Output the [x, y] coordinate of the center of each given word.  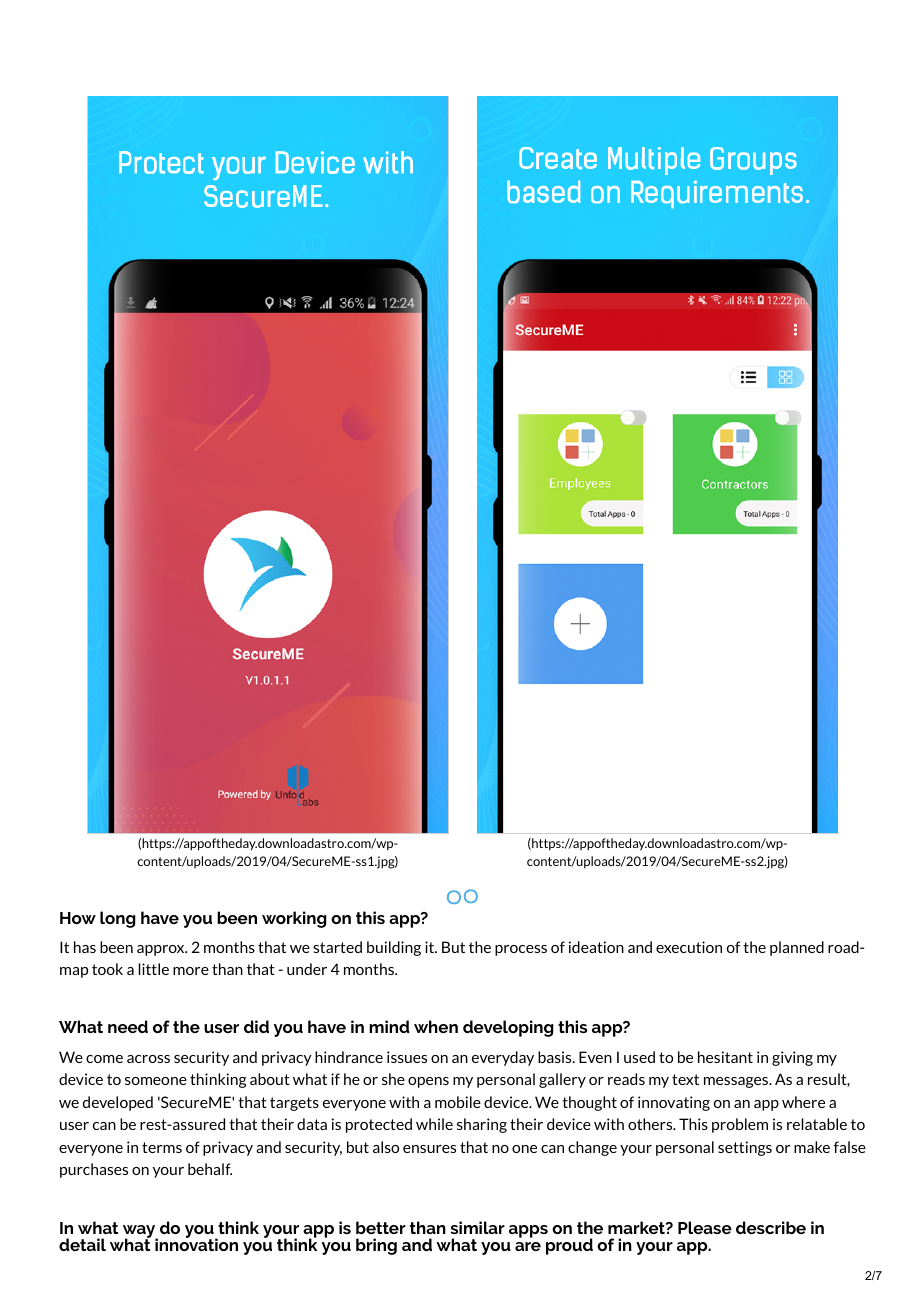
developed [118, 1103]
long [118, 919]
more [191, 971]
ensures [429, 1149]
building [394, 948]
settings [745, 1148]
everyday [503, 1058]
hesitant [725, 1057]
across [148, 1059]
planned [797, 948]
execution [689, 947]
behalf [210, 1169]
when [436, 1026]
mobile [458, 1102]
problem [740, 1125]
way [140, 1232]
